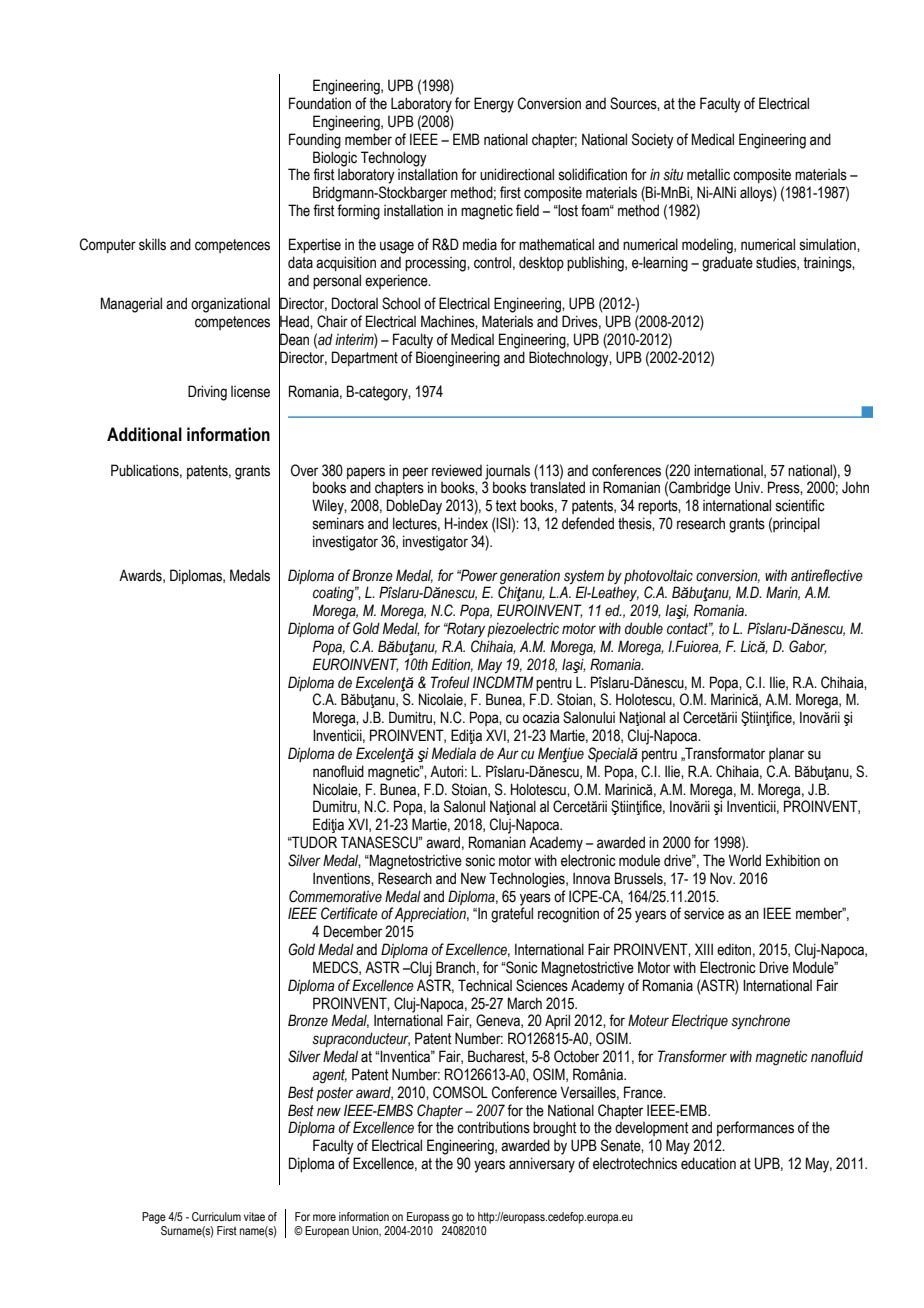 This screenshot has height=1308, width=924. What do you see at coordinates (708, 1163) in the screenshot?
I see `education` at bounding box center [708, 1163].
